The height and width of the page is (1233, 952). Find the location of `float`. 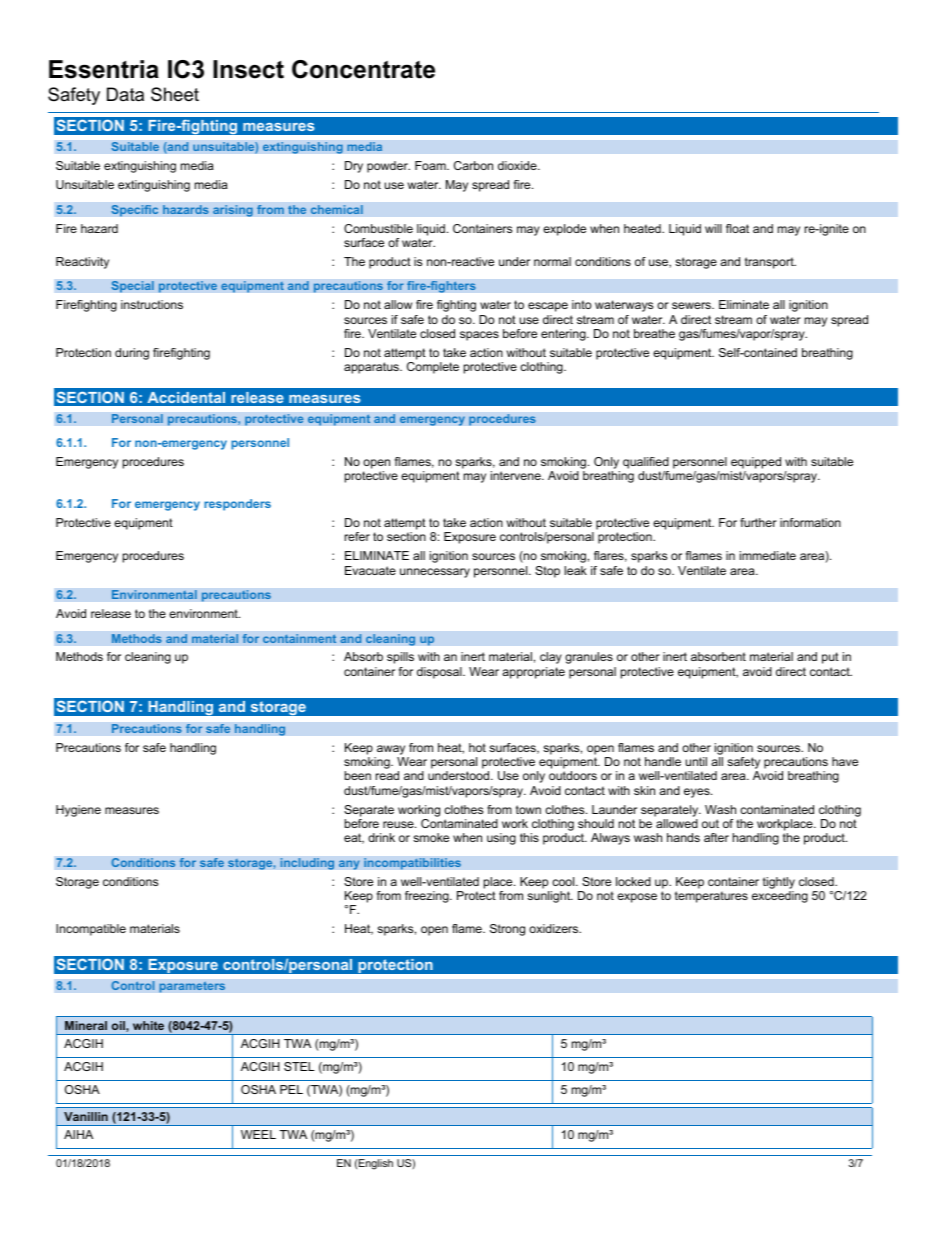

float is located at coordinates (737, 228).
